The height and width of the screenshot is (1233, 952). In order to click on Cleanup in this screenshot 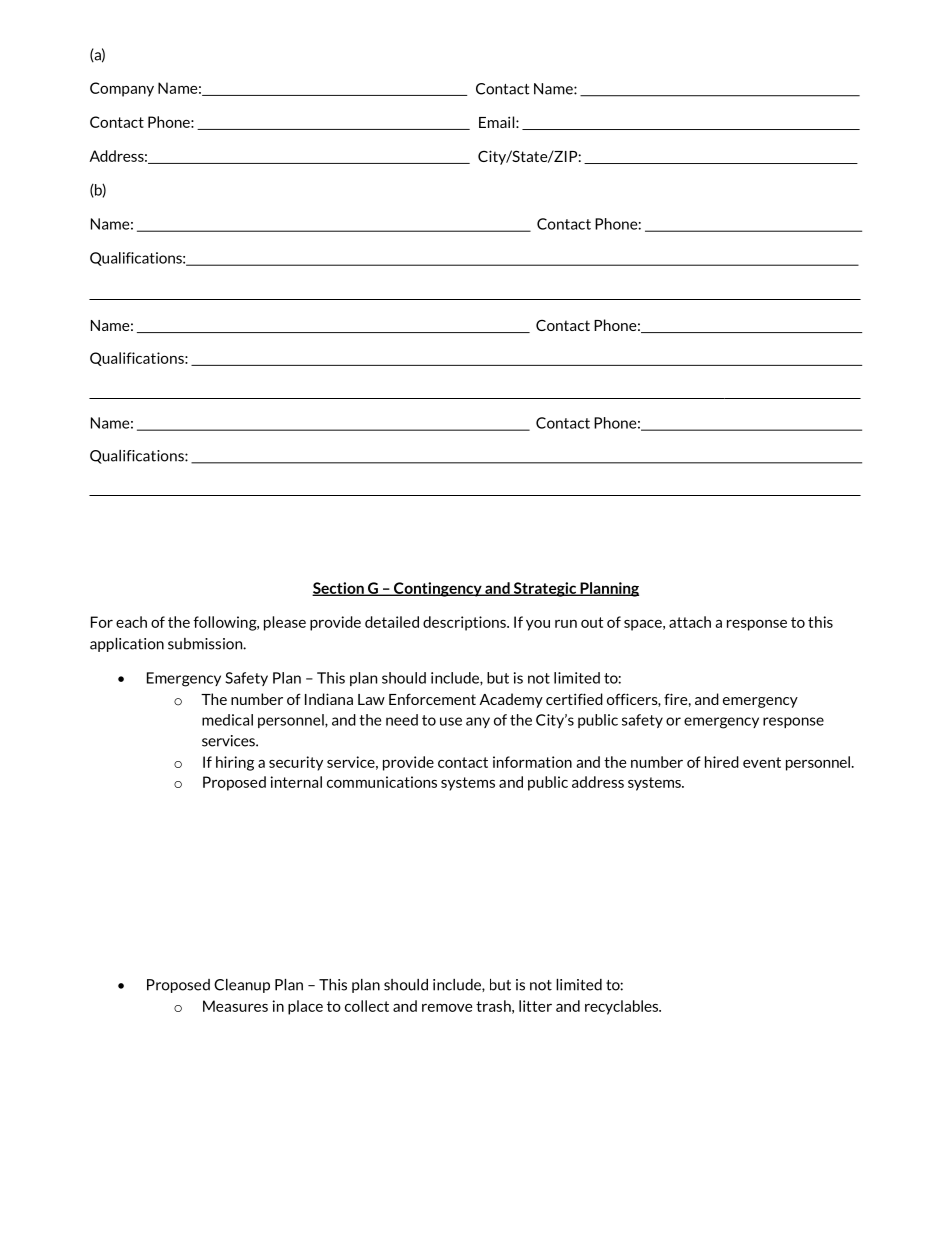, I will do `click(242, 986)`.
